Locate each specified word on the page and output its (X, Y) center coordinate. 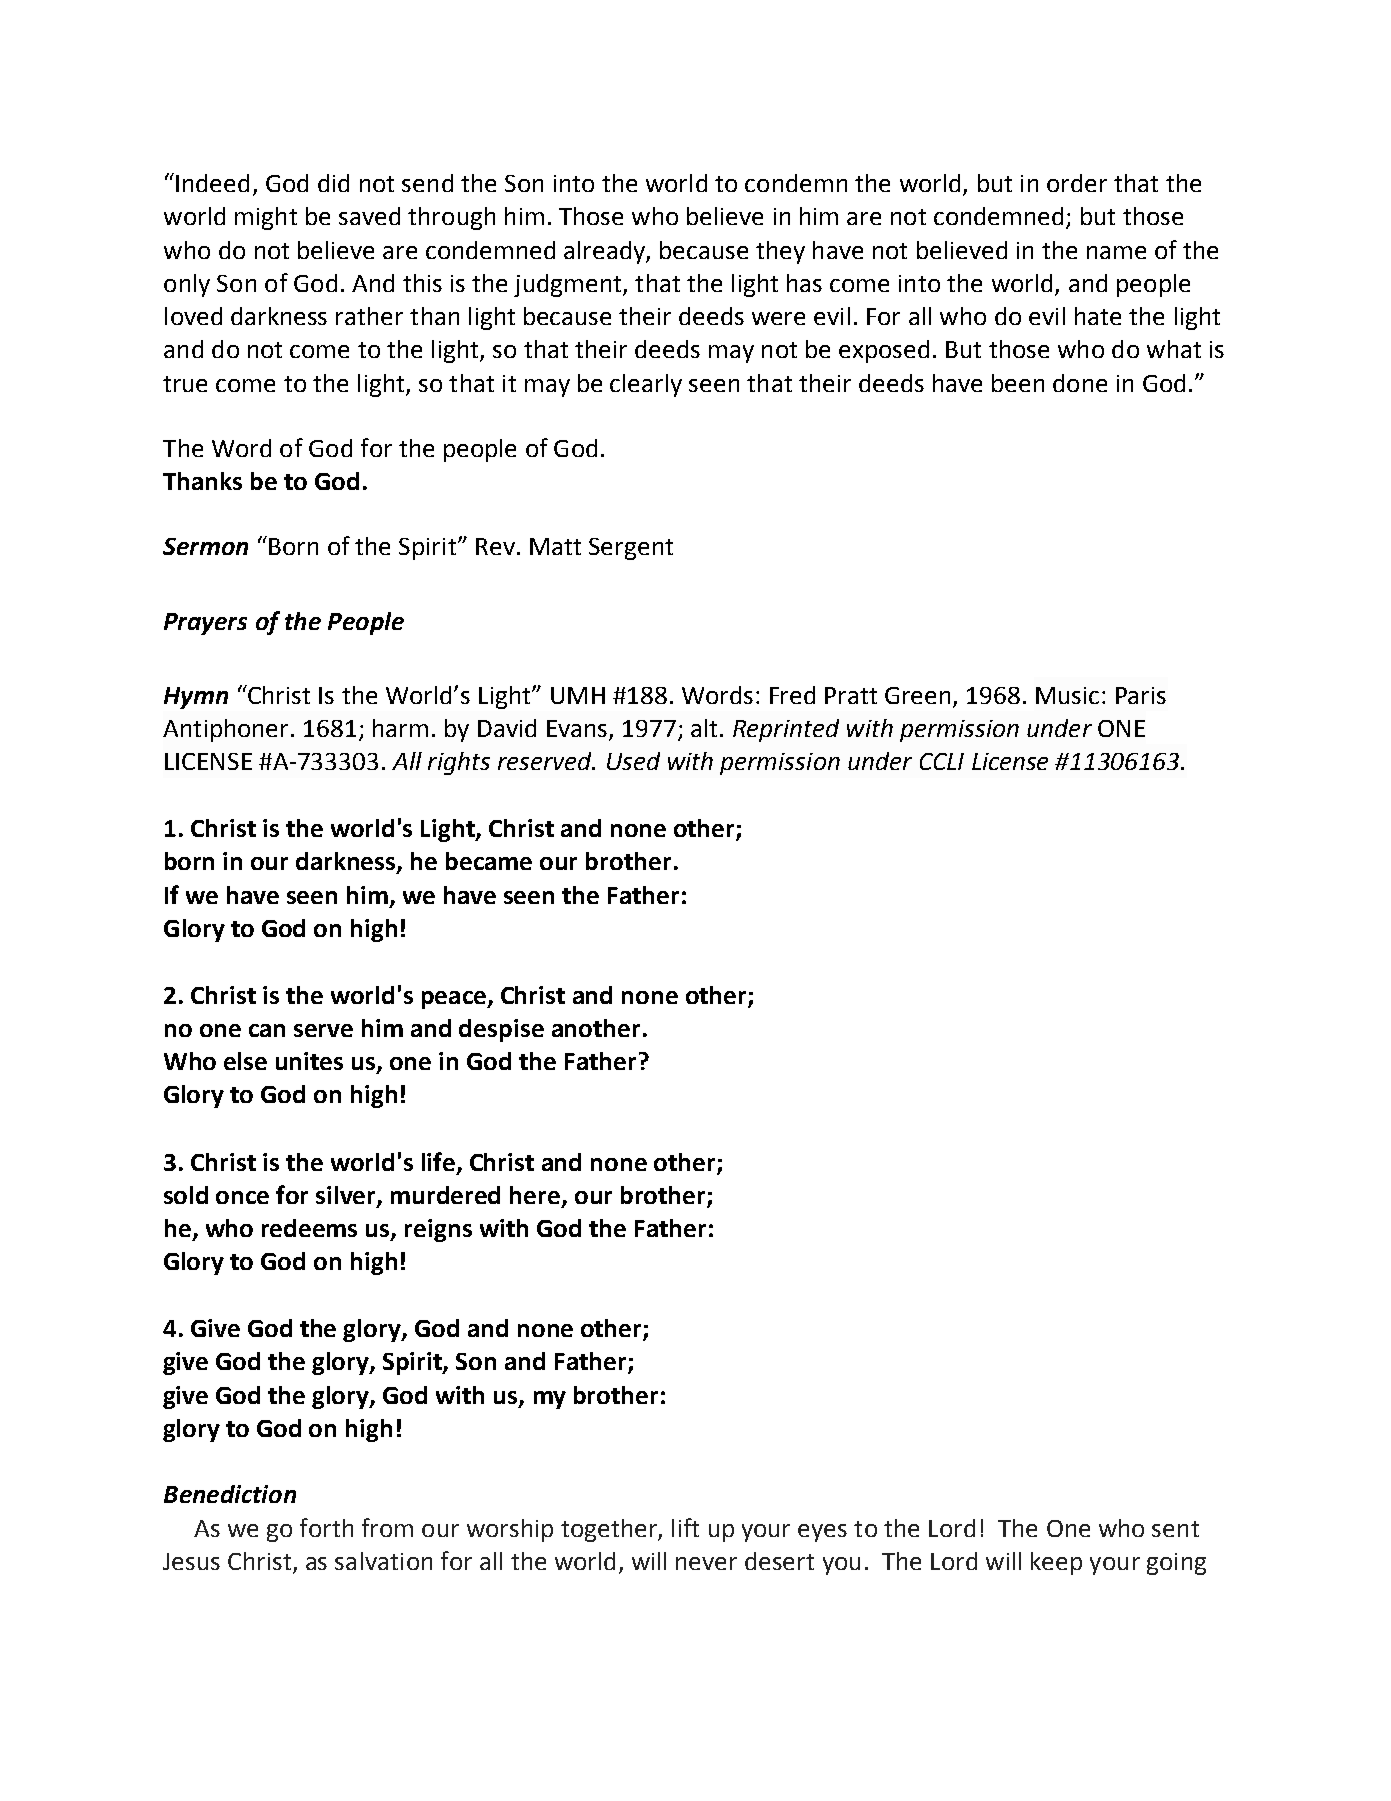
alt (704, 728)
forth (326, 1527)
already (605, 252)
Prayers (205, 624)
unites (309, 1061)
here (536, 1196)
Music (1067, 695)
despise (501, 1030)
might (266, 218)
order (1077, 183)
